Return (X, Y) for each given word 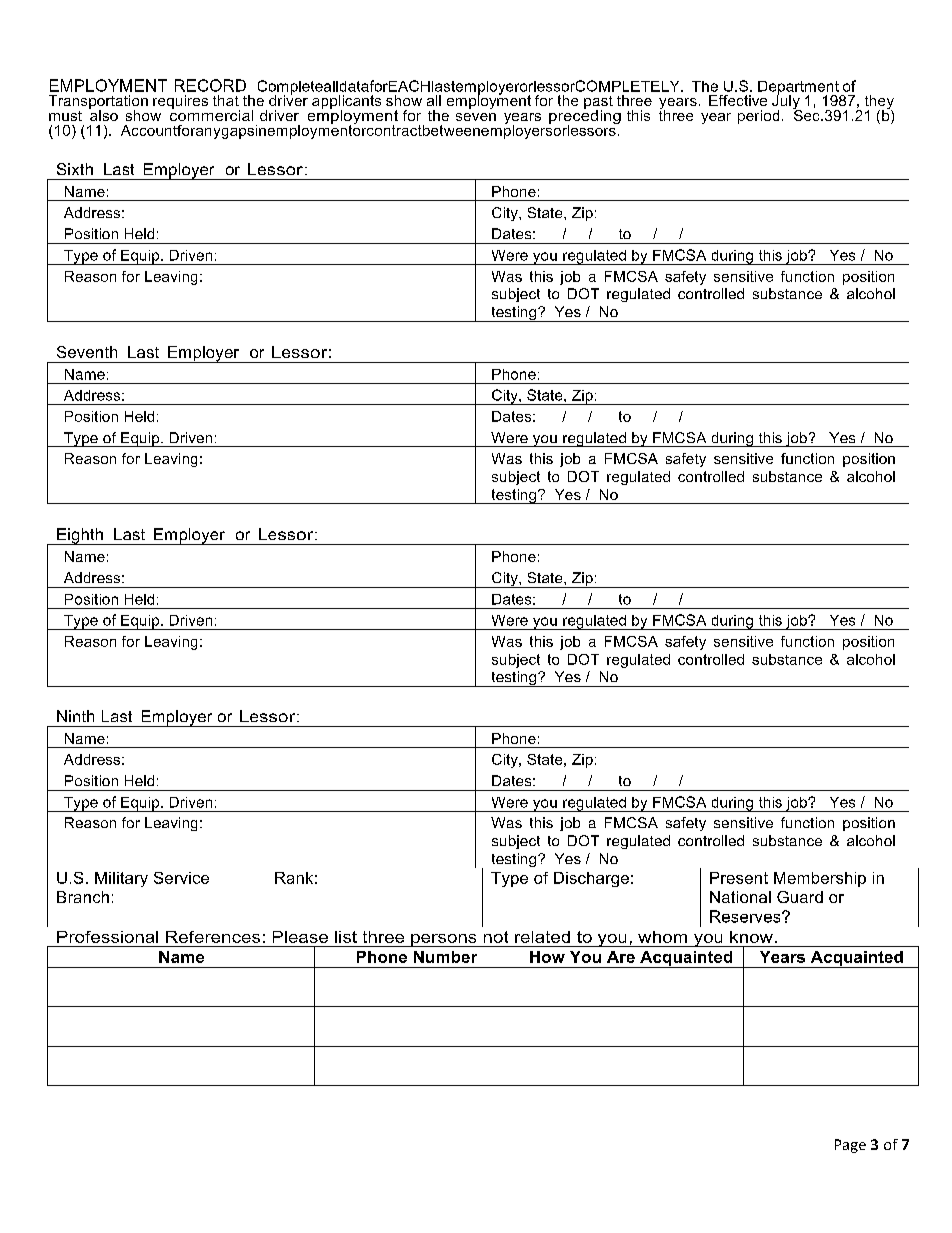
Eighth (80, 536)
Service (181, 878)
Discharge (591, 879)
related (542, 937)
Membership (820, 879)
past (598, 104)
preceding (585, 117)
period (758, 117)
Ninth (75, 716)
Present (739, 878)
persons (444, 940)
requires (180, 102)
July (787, 102)
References (213, 937)
